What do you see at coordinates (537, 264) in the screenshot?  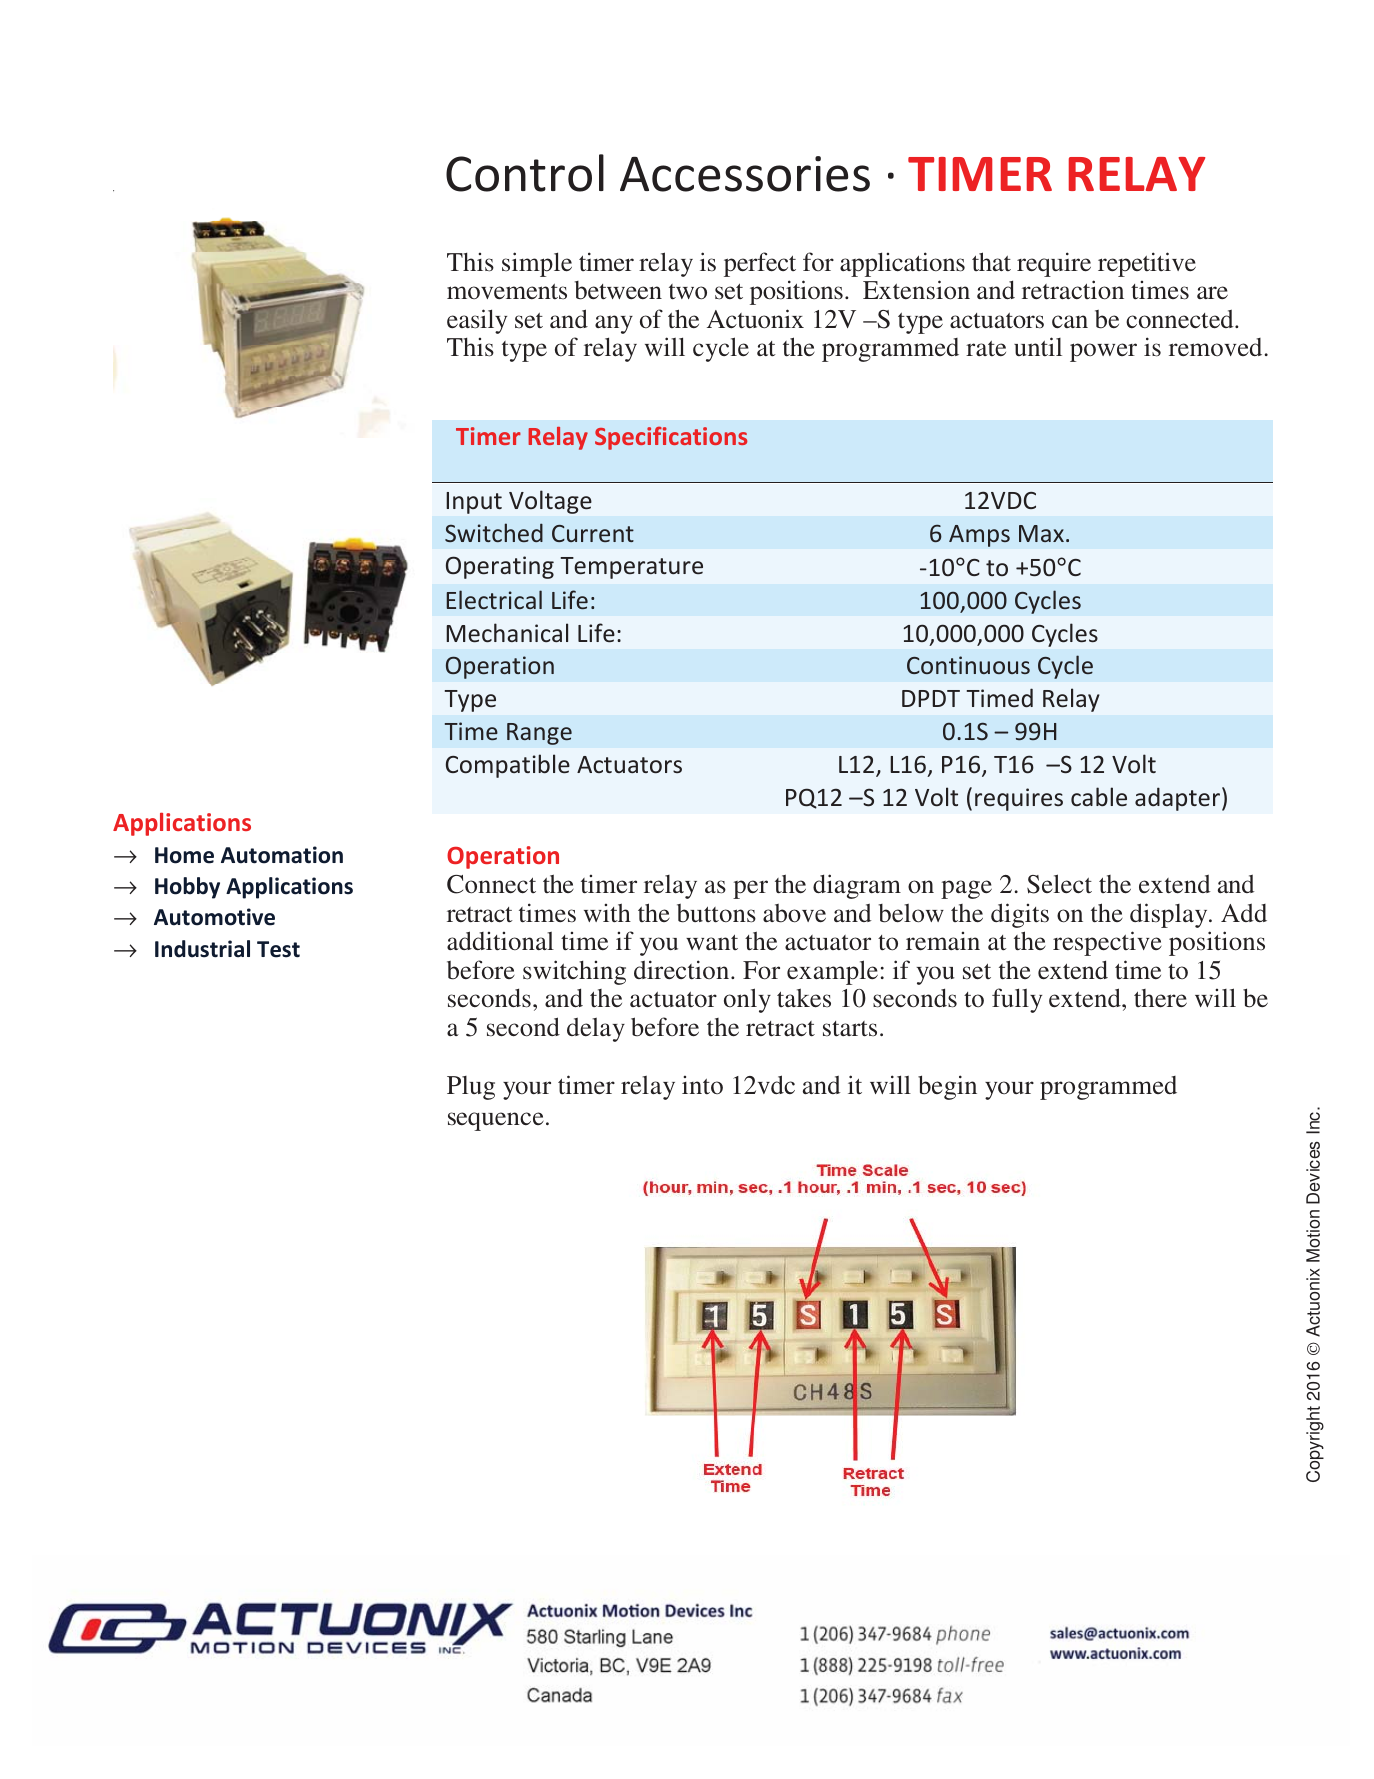 I see `simple` at bounding box center [537, 264].
